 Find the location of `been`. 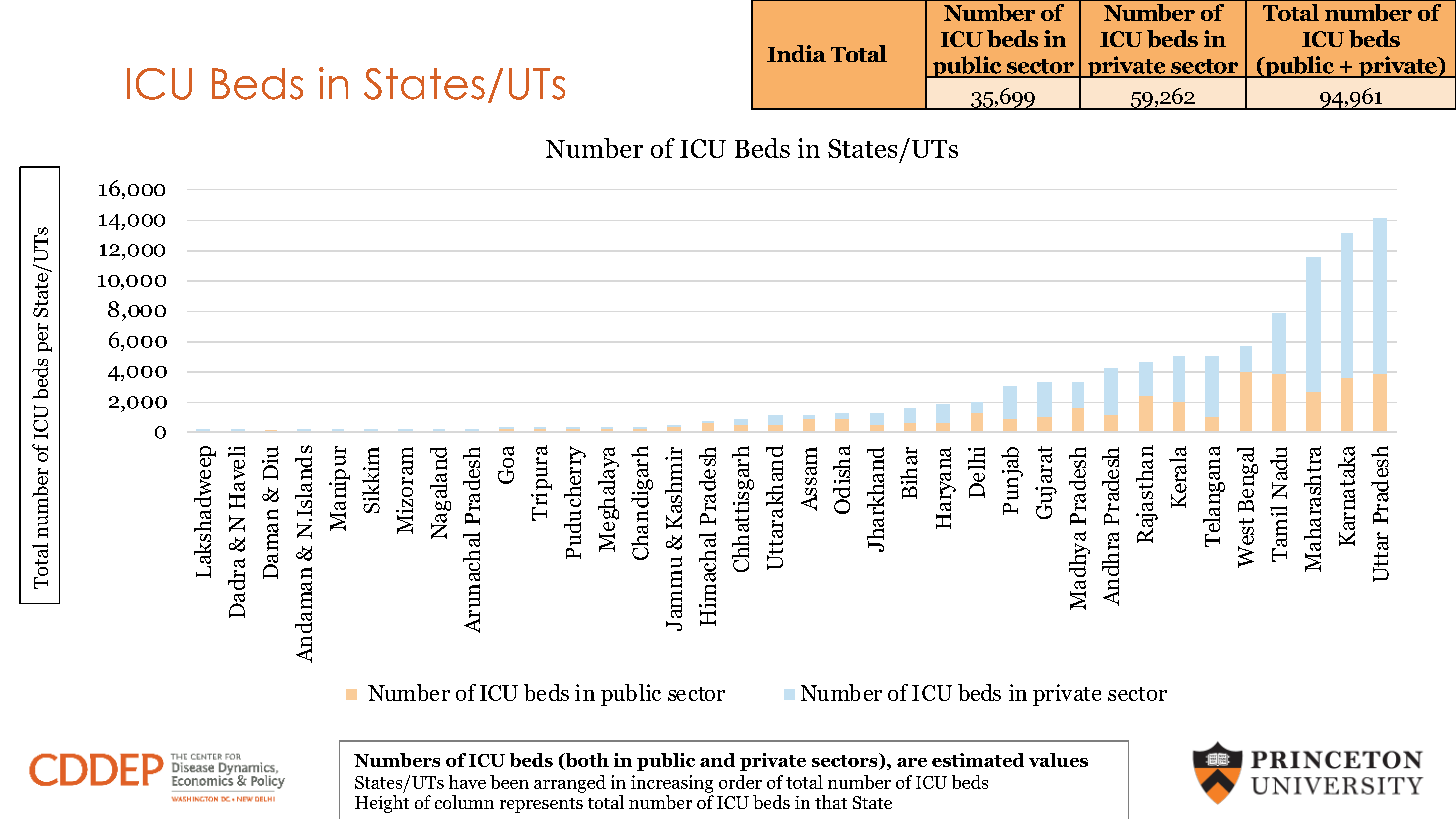

been is located at coordinates (509, 782).
